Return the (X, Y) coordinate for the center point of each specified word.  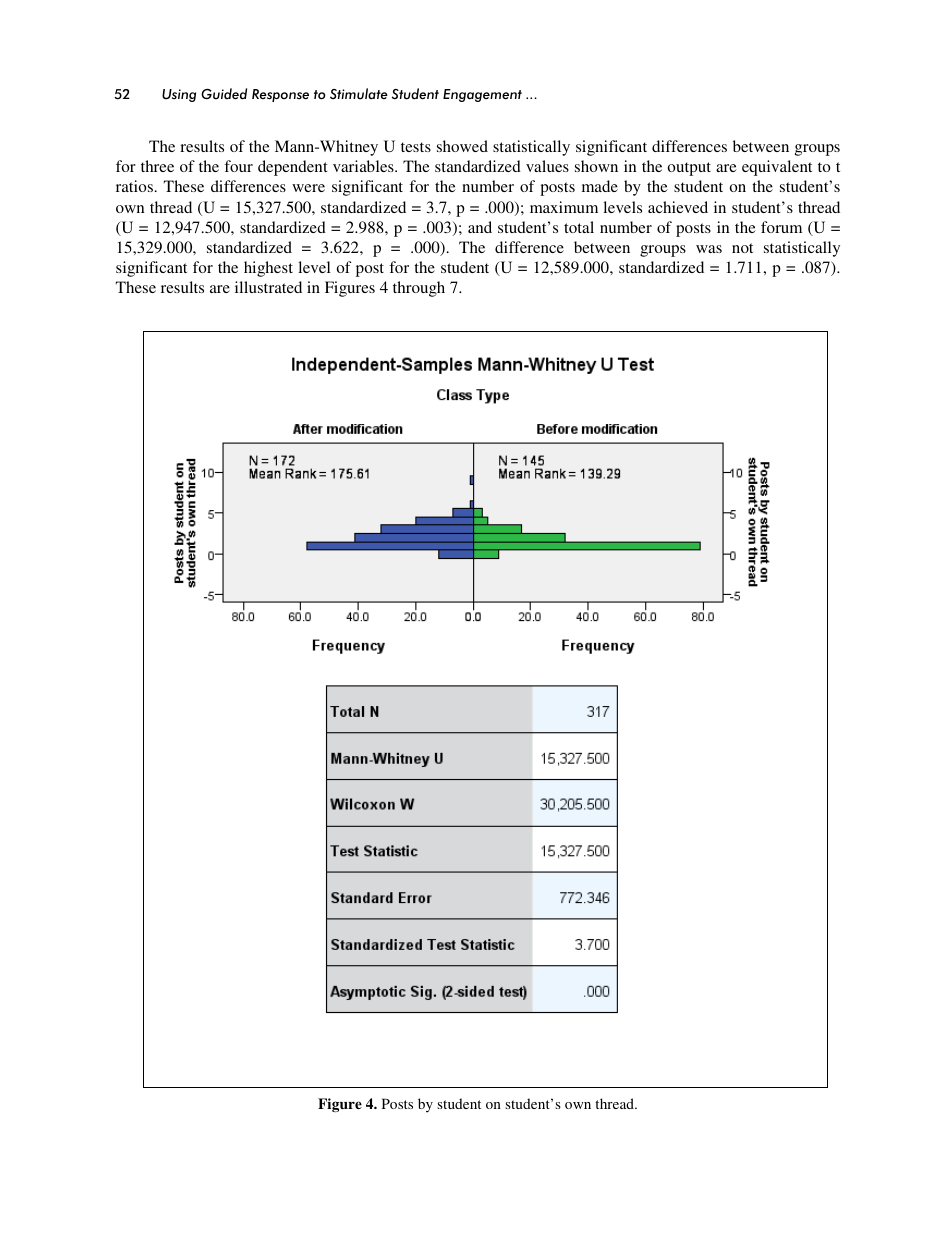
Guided (224, 94)
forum (781, 227)
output (689, 169)
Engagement (482, 95)
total (579, 227)
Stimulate (359, 94)
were (308, 188)
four (238, 166)
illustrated (268, 287)
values (547, 166)
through (419, 289)
